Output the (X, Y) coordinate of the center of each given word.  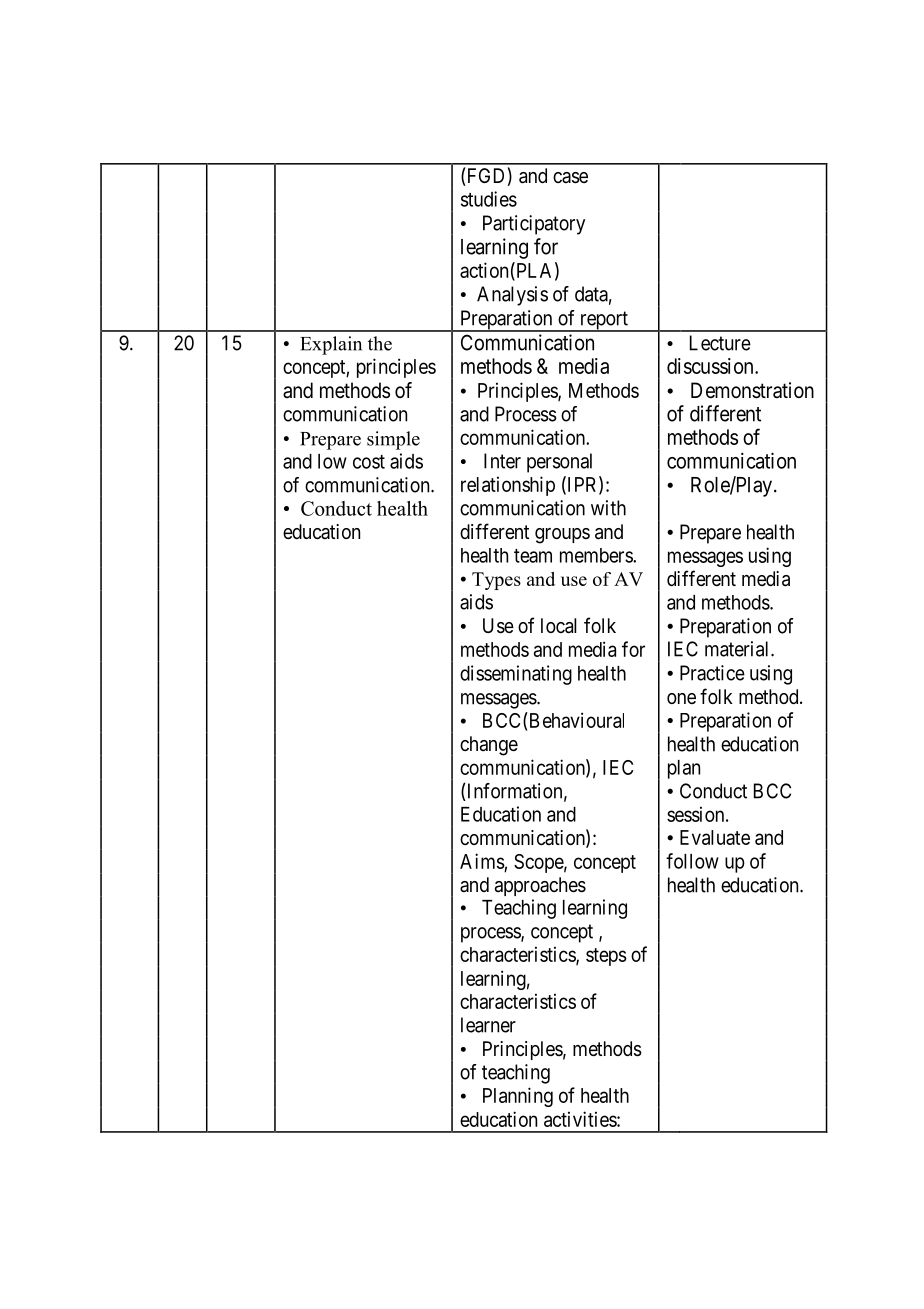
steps (606, 957)
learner (488, 1025)
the (380, 343)
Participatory (534, 225)
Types (496, 581)
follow (692, 861)
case (570, 178)
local (559, 626)
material (738, 649)
